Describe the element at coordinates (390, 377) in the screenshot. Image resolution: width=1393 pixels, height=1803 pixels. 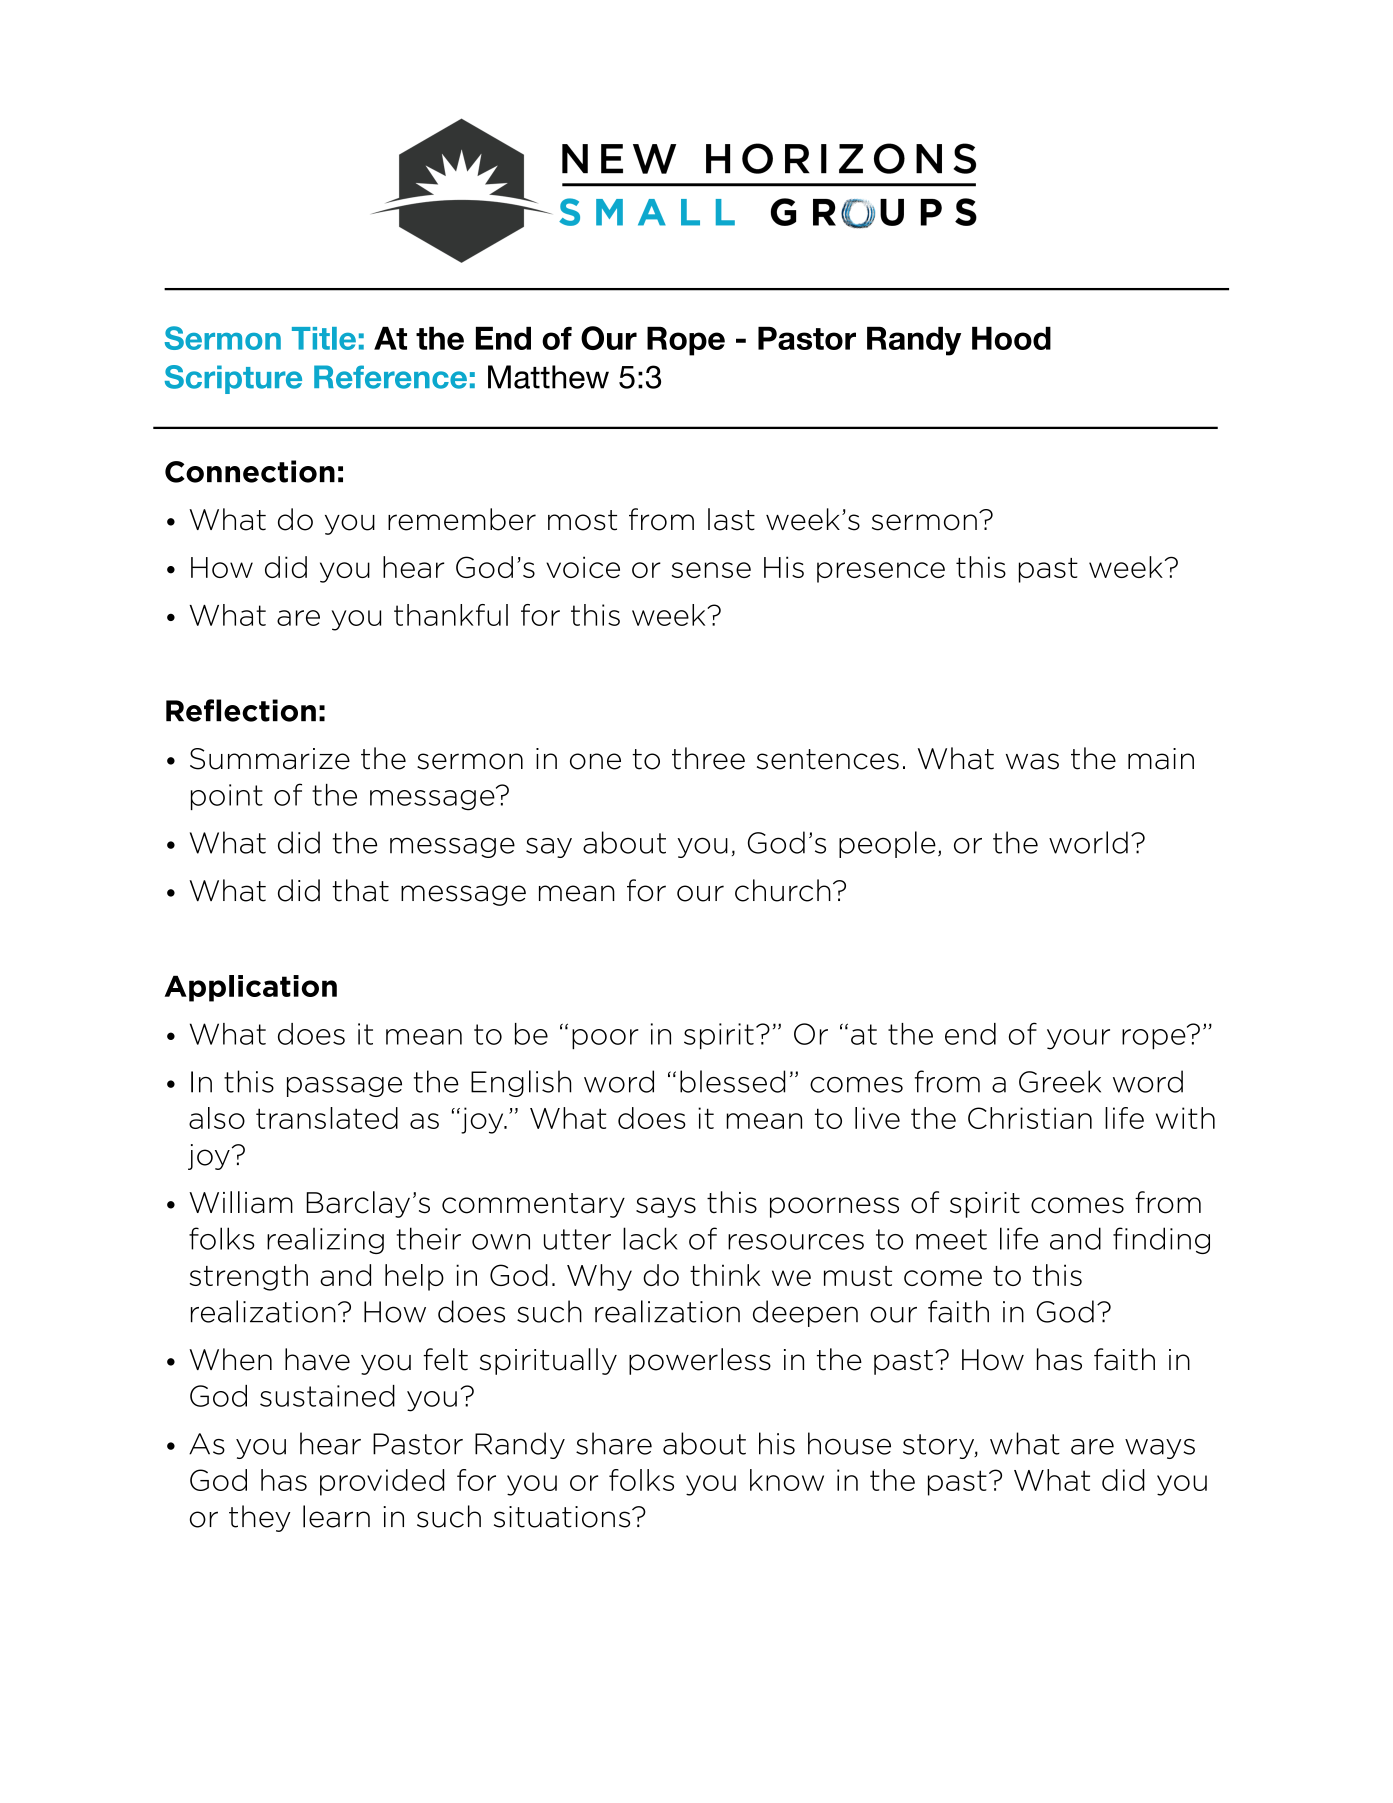
I see `Reference` at that location.
